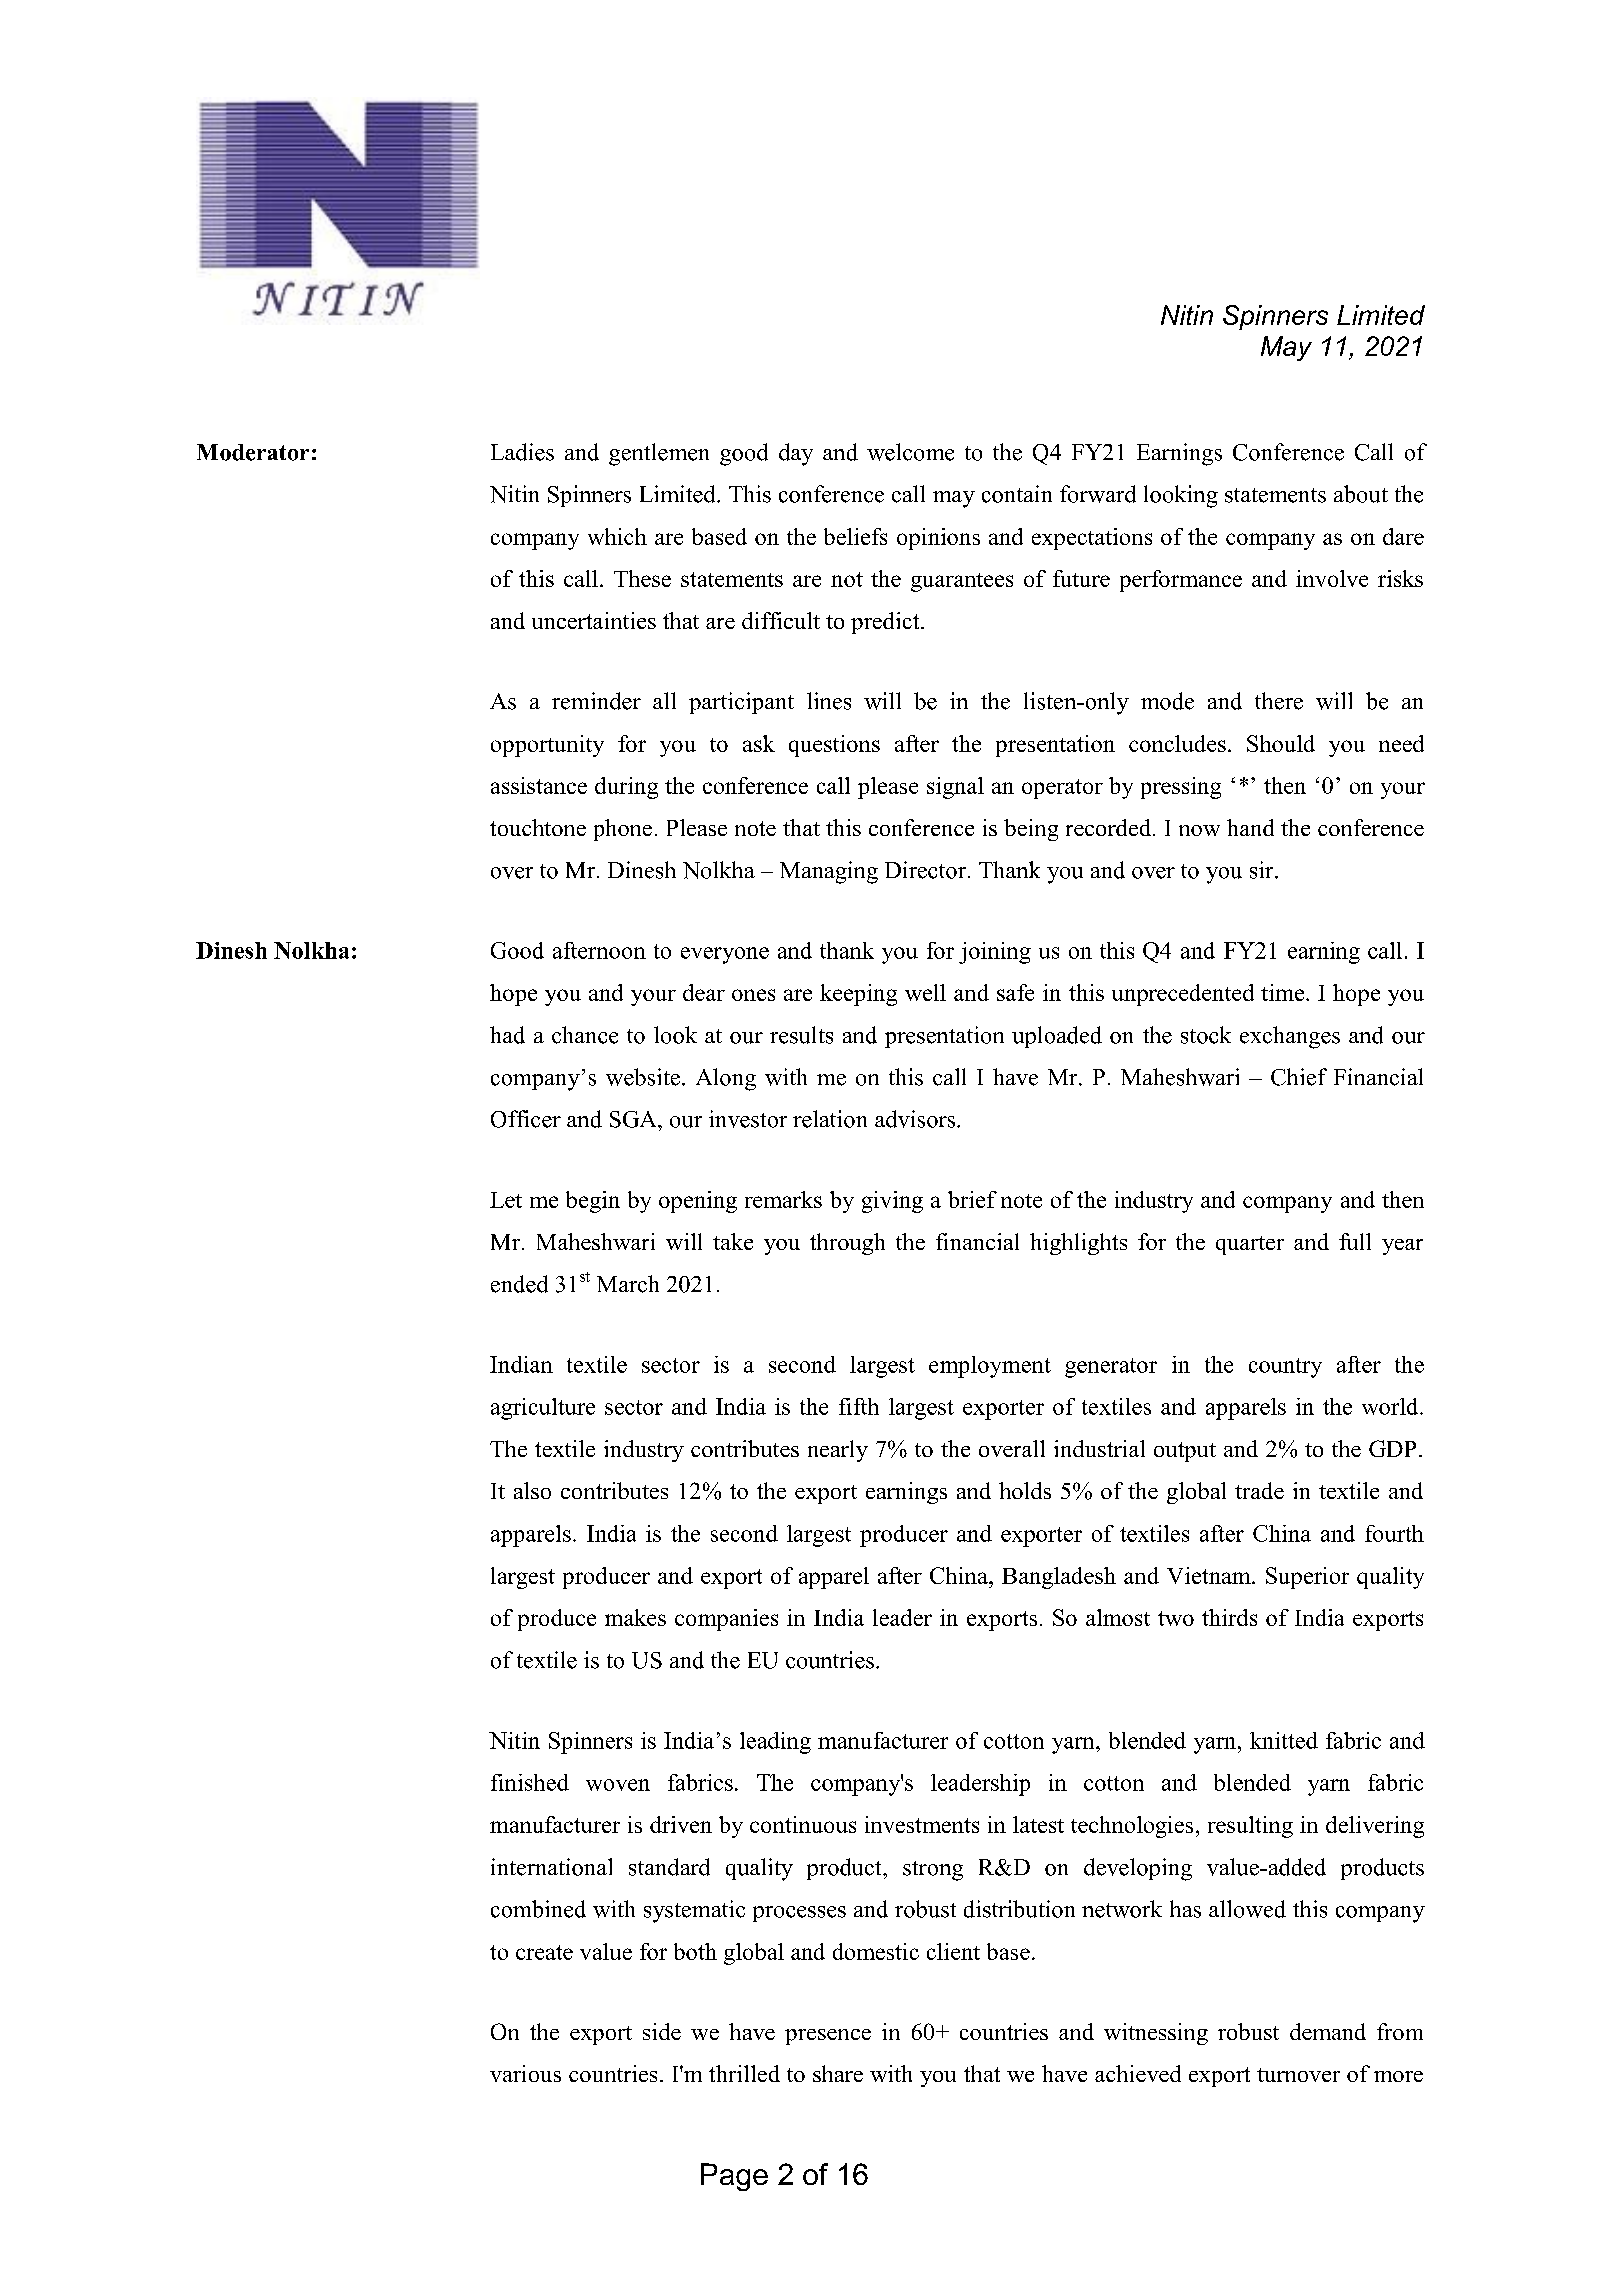  What do you see at coordinates (525, 2073) in the screenshot?
I see `various` at bounding box center [525, 2073].
